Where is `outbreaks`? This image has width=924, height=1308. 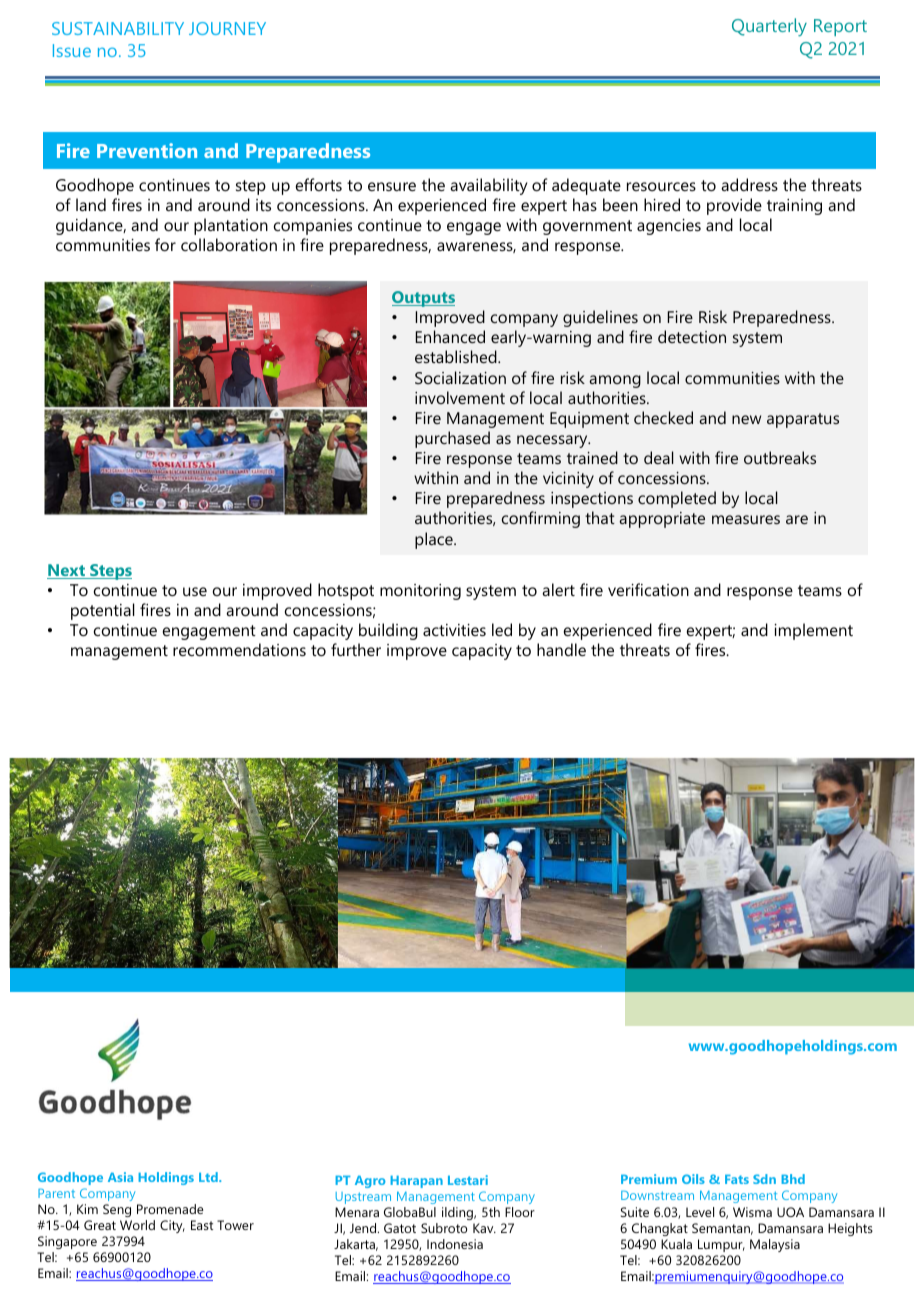 outbreaks is located at coordinates (780, 457).
